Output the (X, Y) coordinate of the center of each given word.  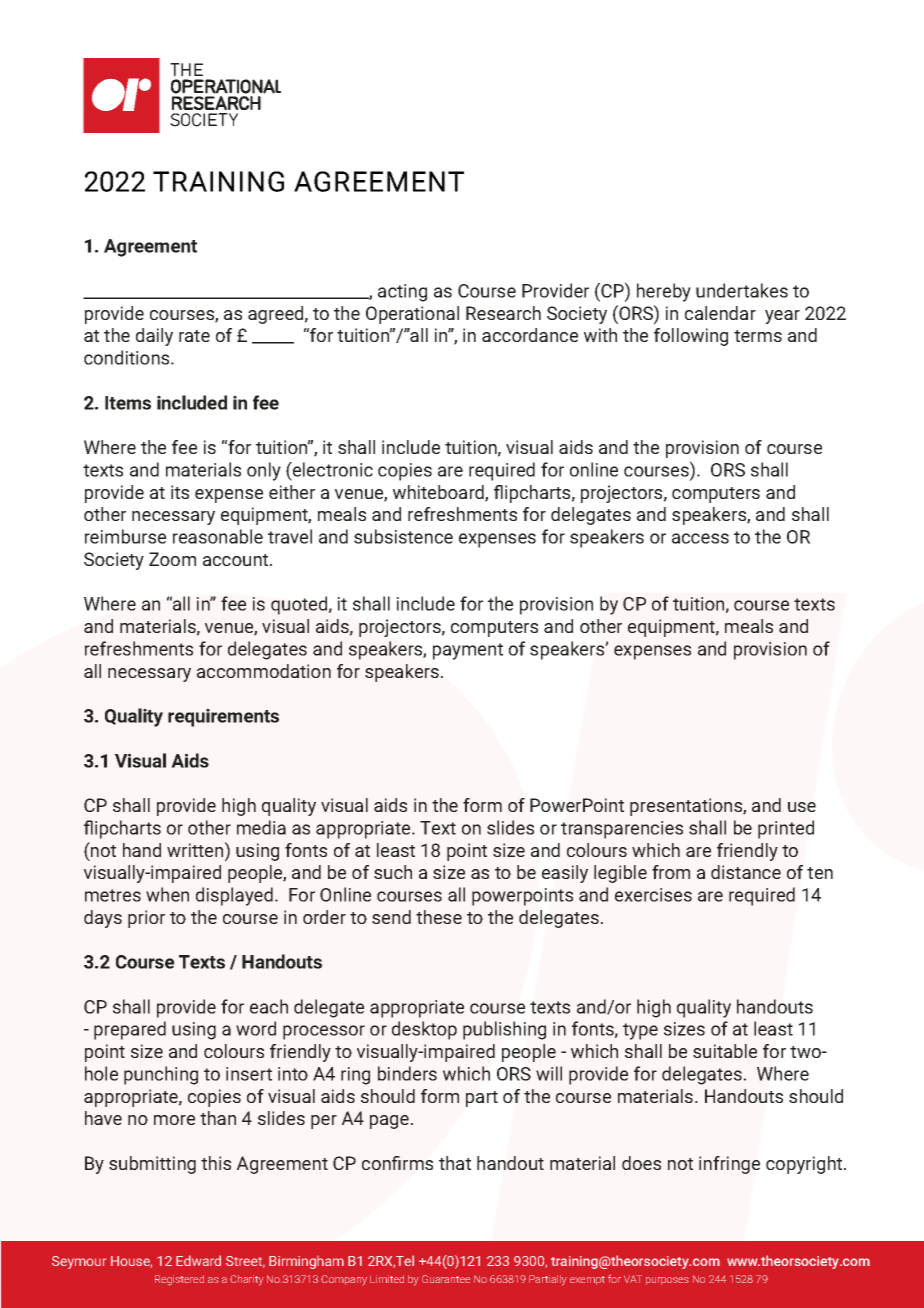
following (691, 337)
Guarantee (446, 1279)
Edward (198, 1260)
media (261, 827)
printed (786, 829)
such (393, 872)
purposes (667, 1281)
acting (402, 293)
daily (154, 337)
